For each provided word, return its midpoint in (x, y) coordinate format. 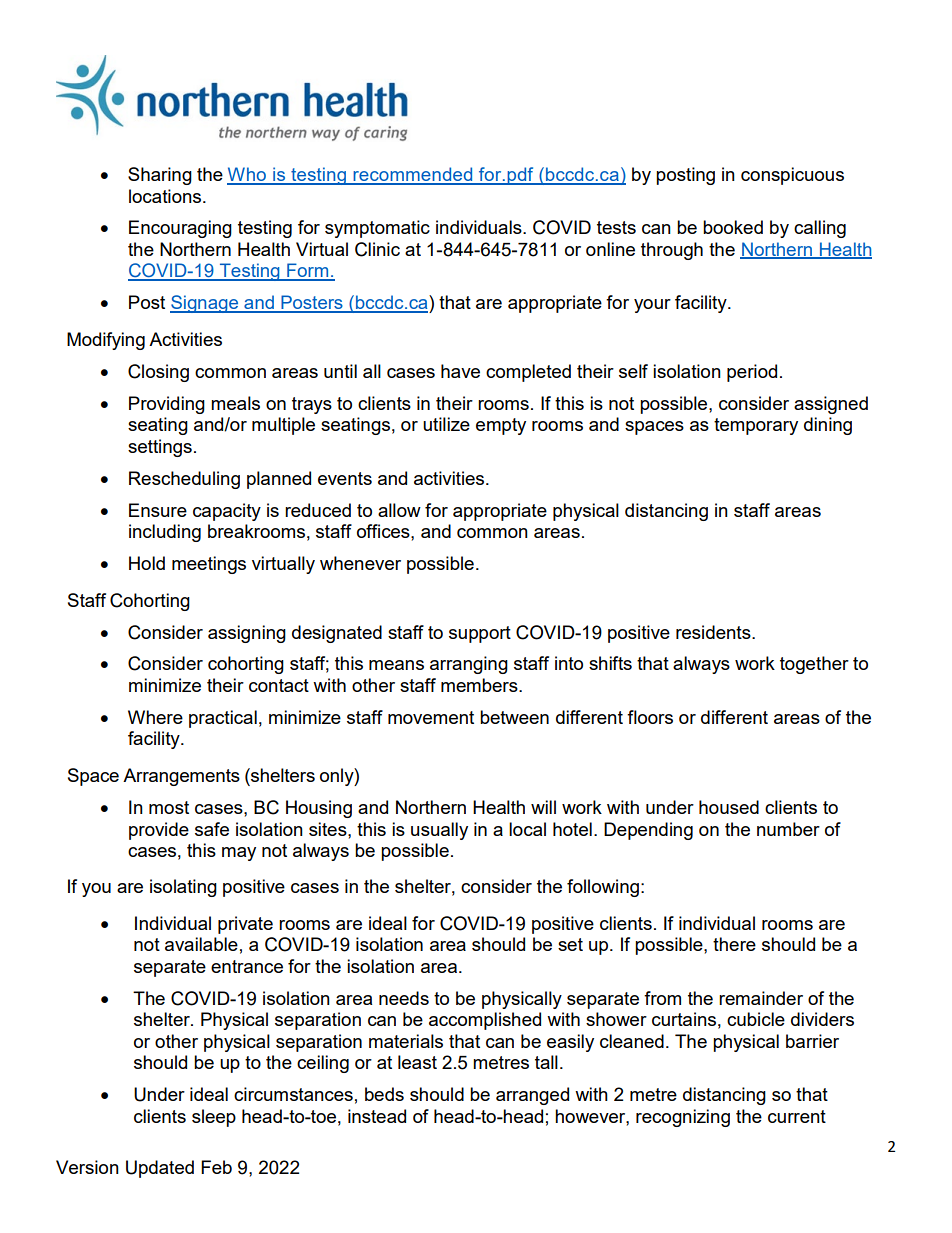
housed (729, 807)
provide (159, 831)
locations (166, 196)
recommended (413, 175)
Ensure (158, 510)
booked (733, 227)
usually (439, 831)
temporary (756, 426)
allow (399, 510)
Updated (160, 1169)
